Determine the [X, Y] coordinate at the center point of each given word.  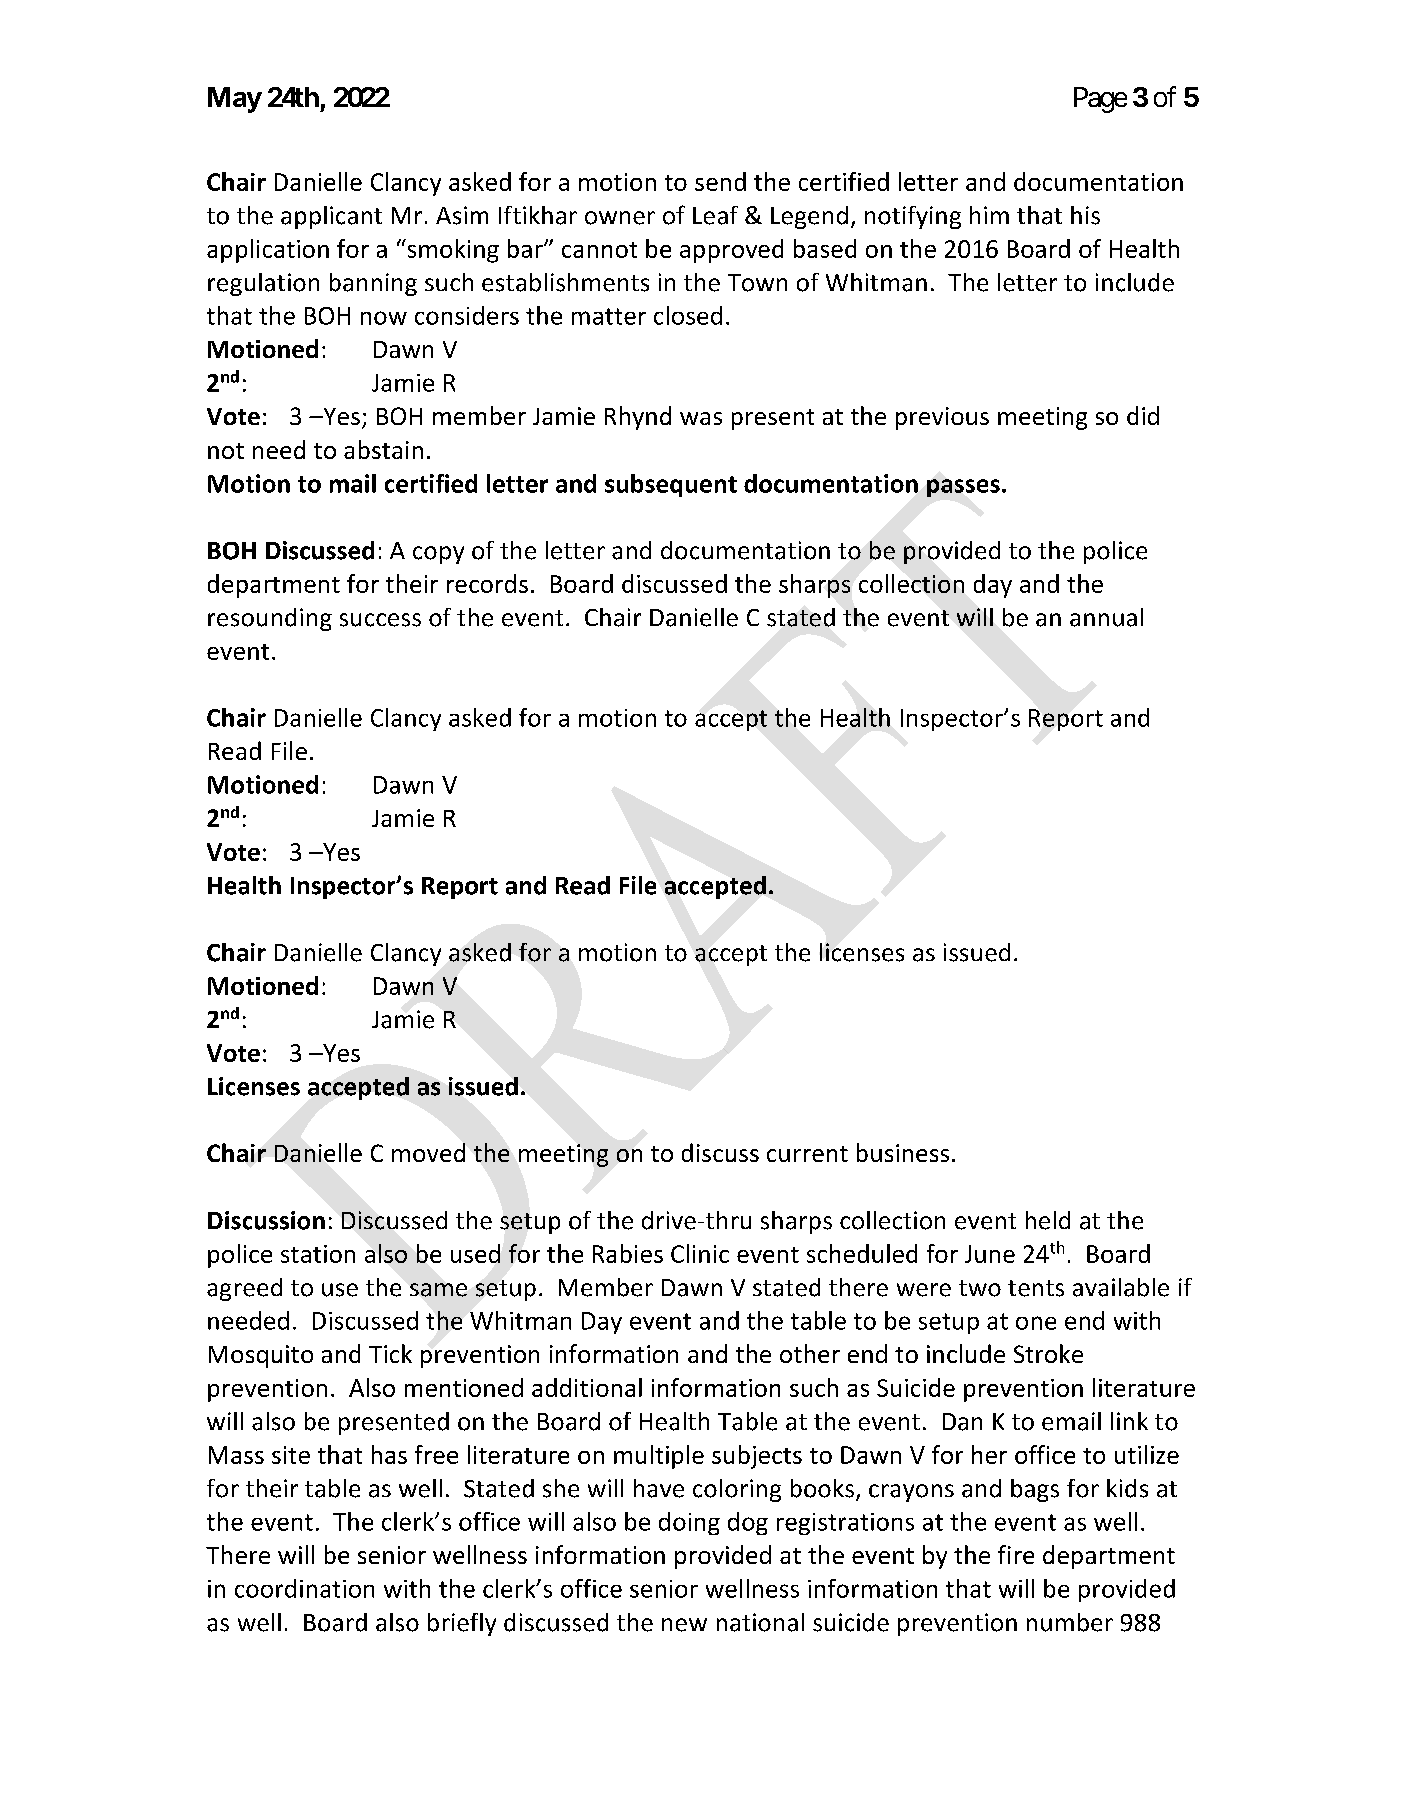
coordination [304, 1588]
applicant [331, 217]
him [989, 215]
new [684, 1625]
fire [1016, 1554]
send [720, 181]
